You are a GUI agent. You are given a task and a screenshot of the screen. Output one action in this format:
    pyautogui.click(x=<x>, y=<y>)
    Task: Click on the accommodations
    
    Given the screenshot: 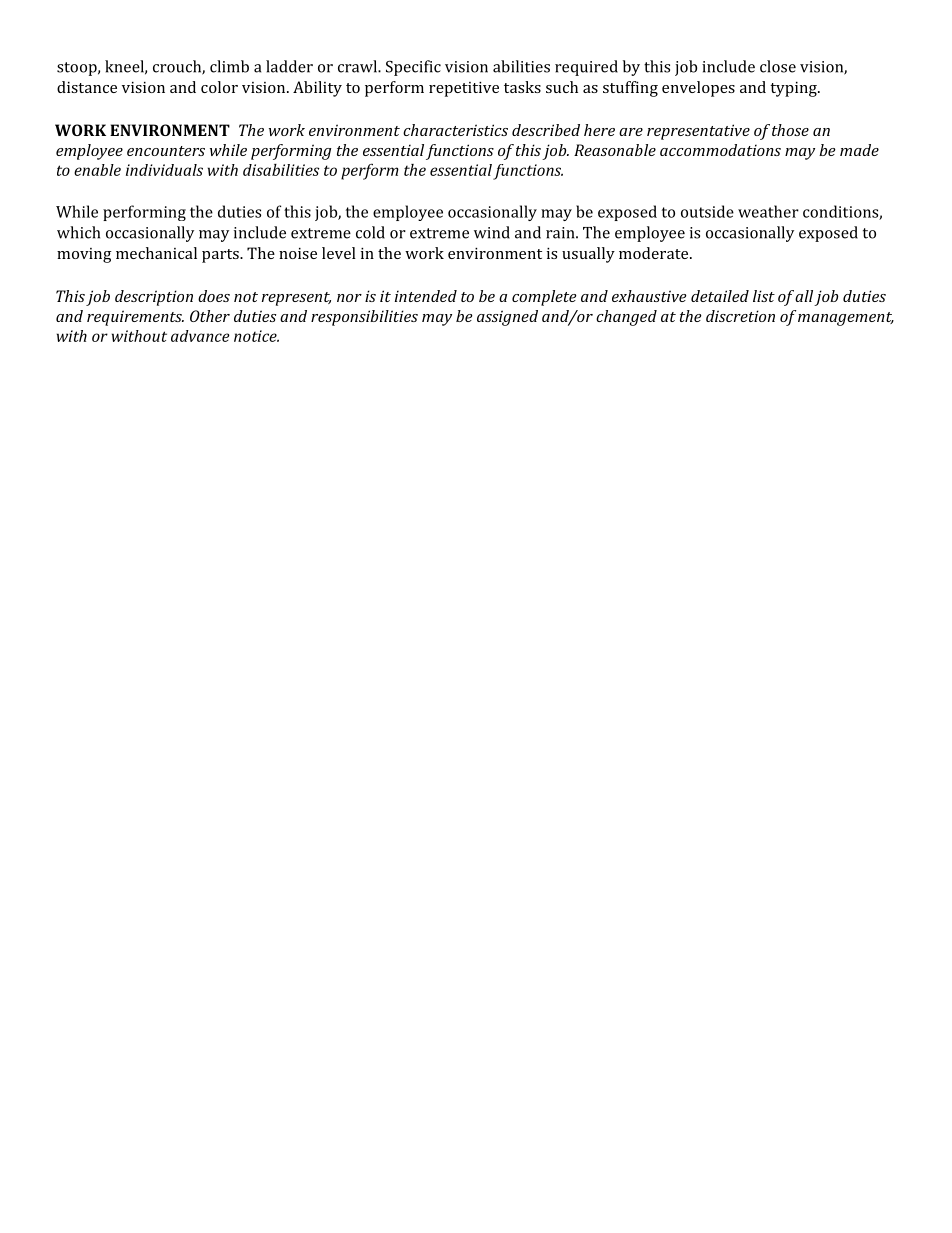 What is the action you would take?
    pyautogui.click(x=720, y=150)
